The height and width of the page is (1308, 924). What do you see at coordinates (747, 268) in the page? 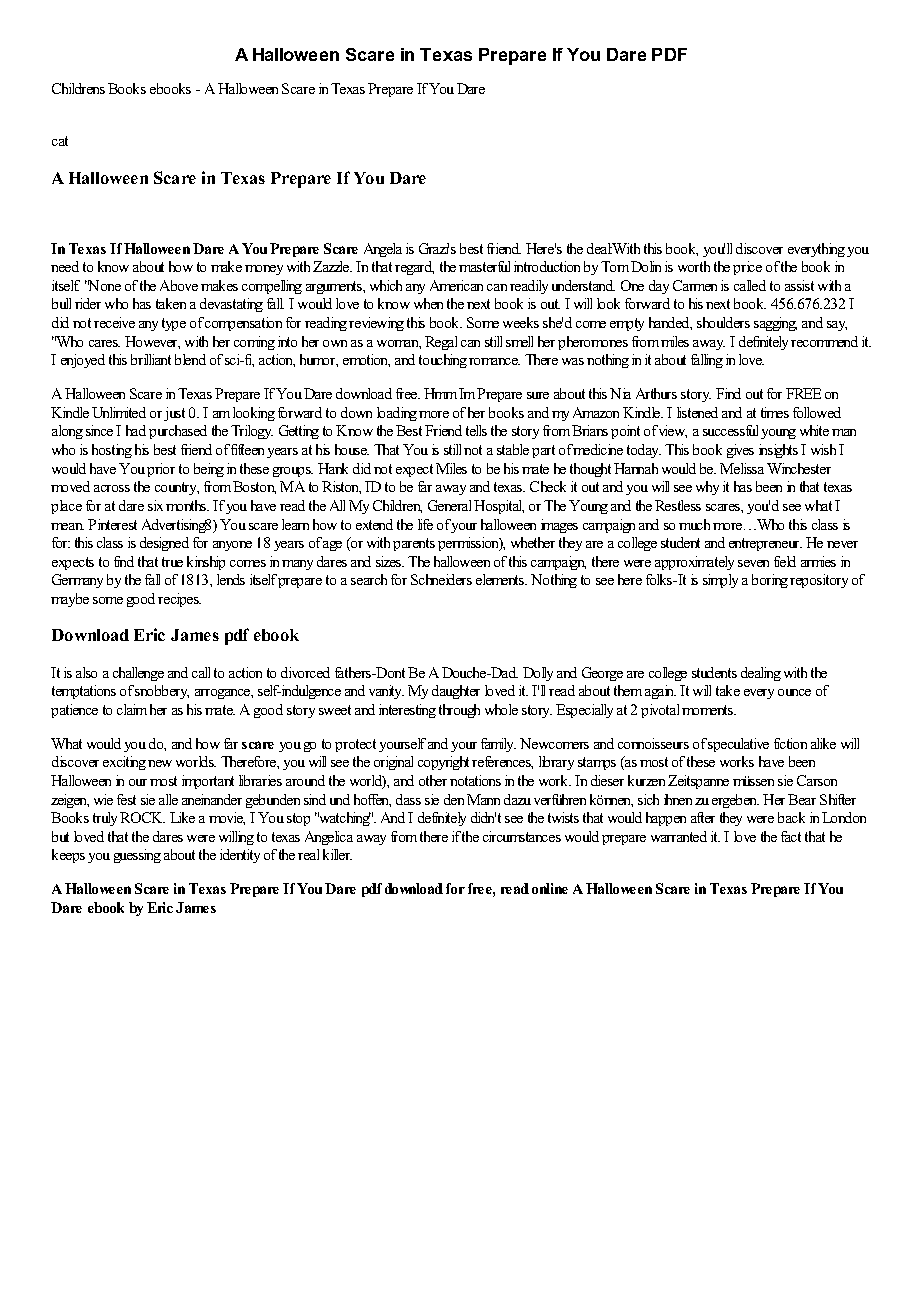
I see `price` at bounding box center [747, 268].
